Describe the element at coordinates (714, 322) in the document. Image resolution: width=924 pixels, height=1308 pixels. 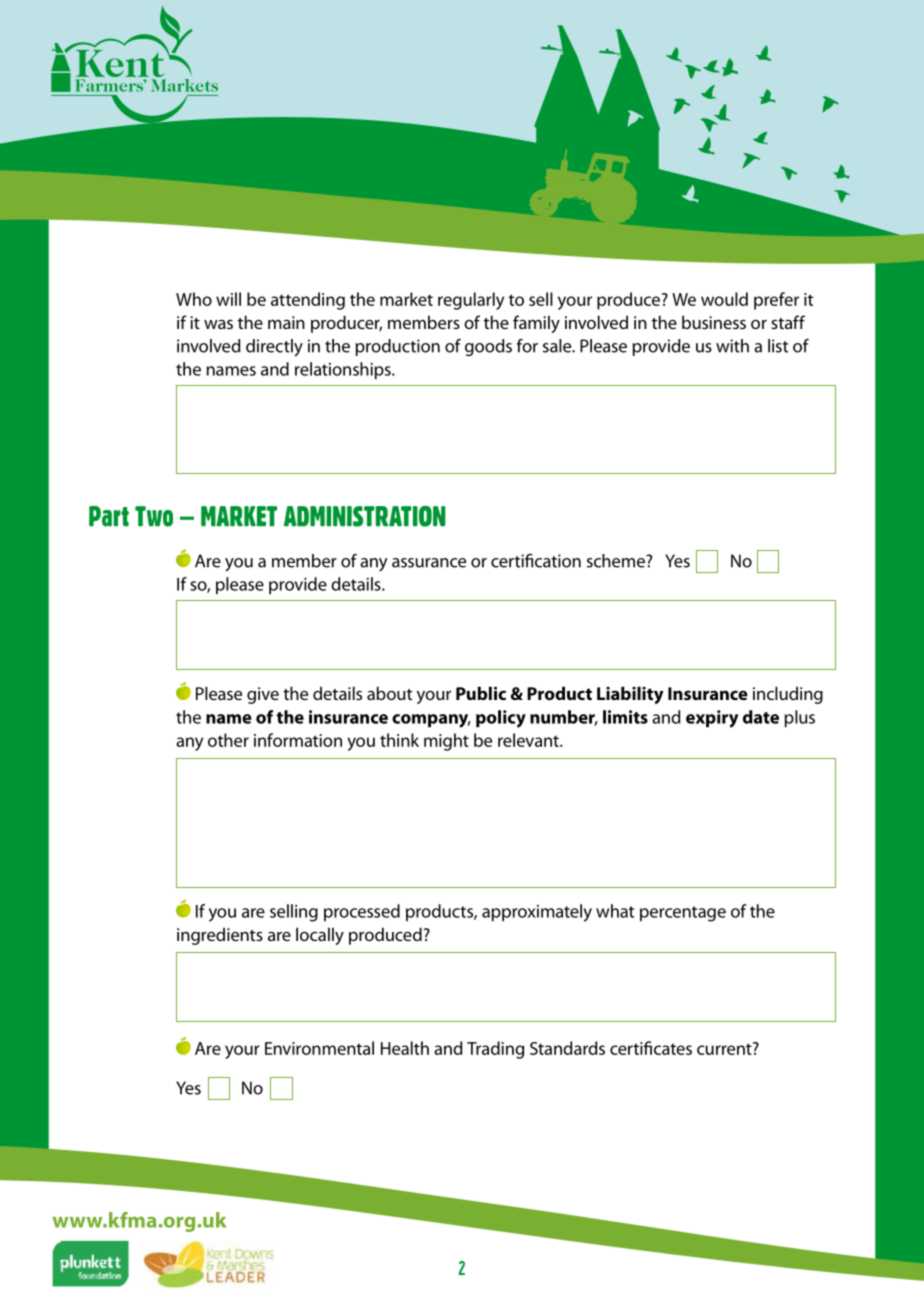
I see `business` at that location.
